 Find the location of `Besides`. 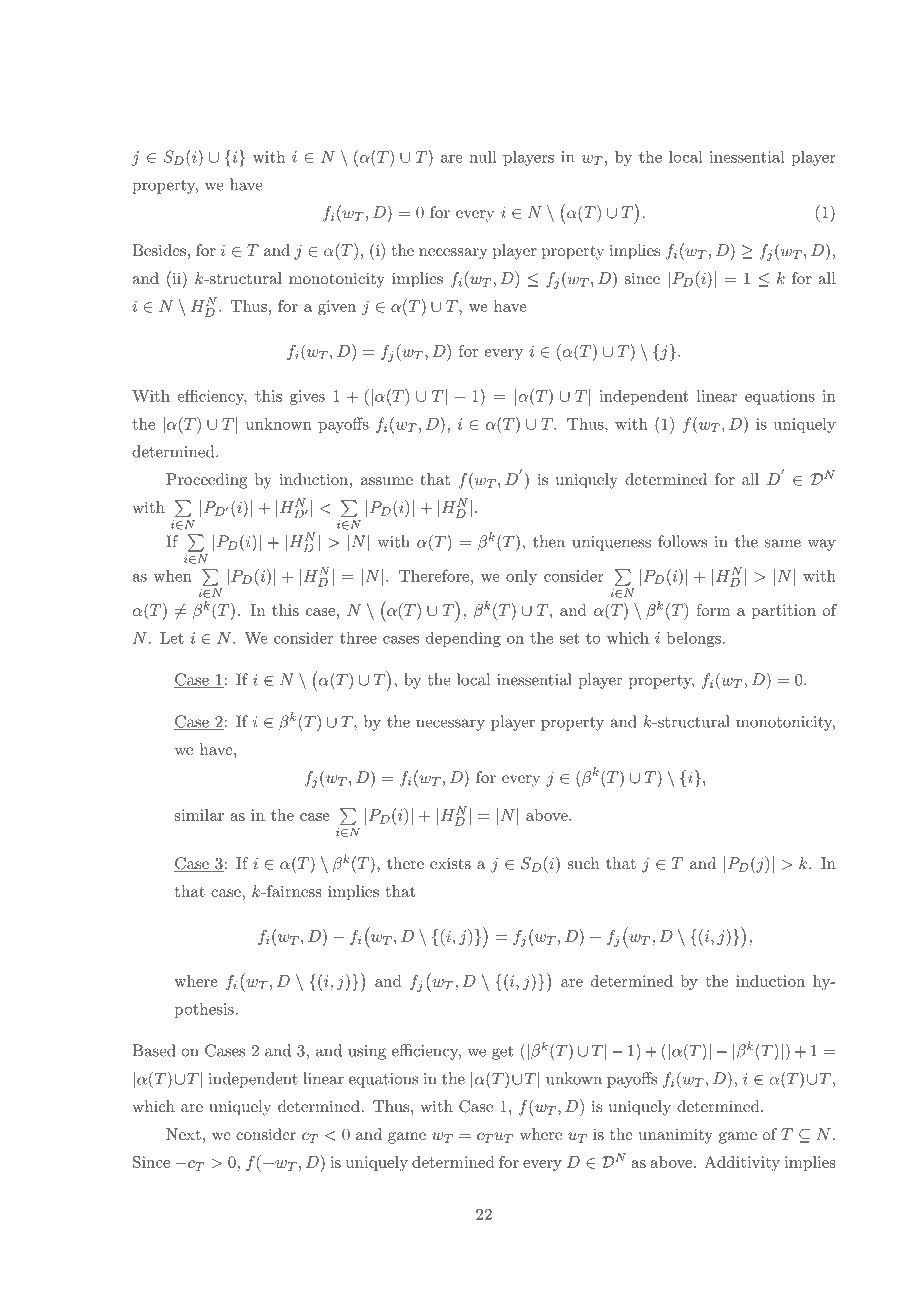

Besides is located at coordinates (159, 250).
